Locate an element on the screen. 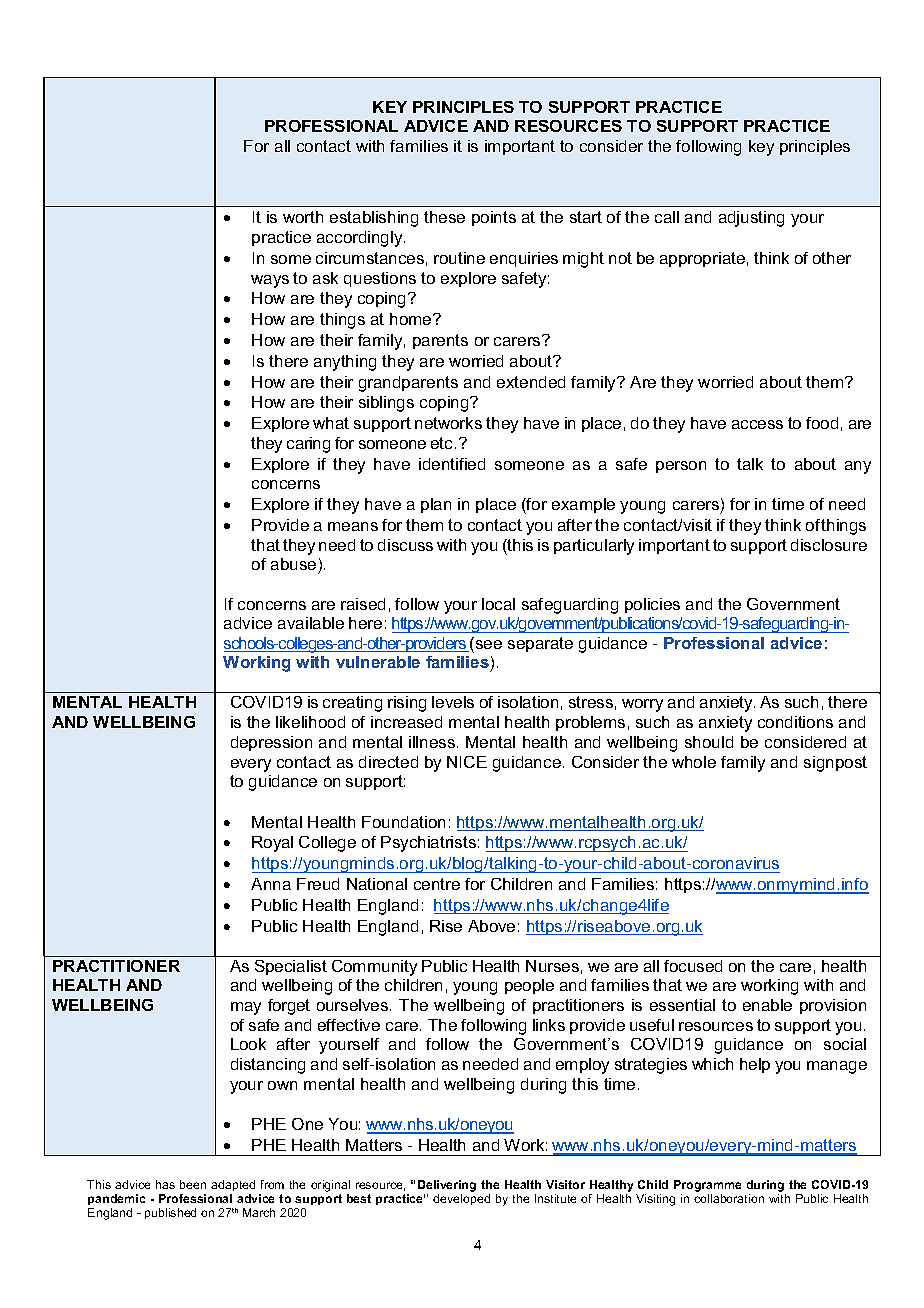 This screenshot has height=1308, width=924. identified is located at coordinates (452, 464).
